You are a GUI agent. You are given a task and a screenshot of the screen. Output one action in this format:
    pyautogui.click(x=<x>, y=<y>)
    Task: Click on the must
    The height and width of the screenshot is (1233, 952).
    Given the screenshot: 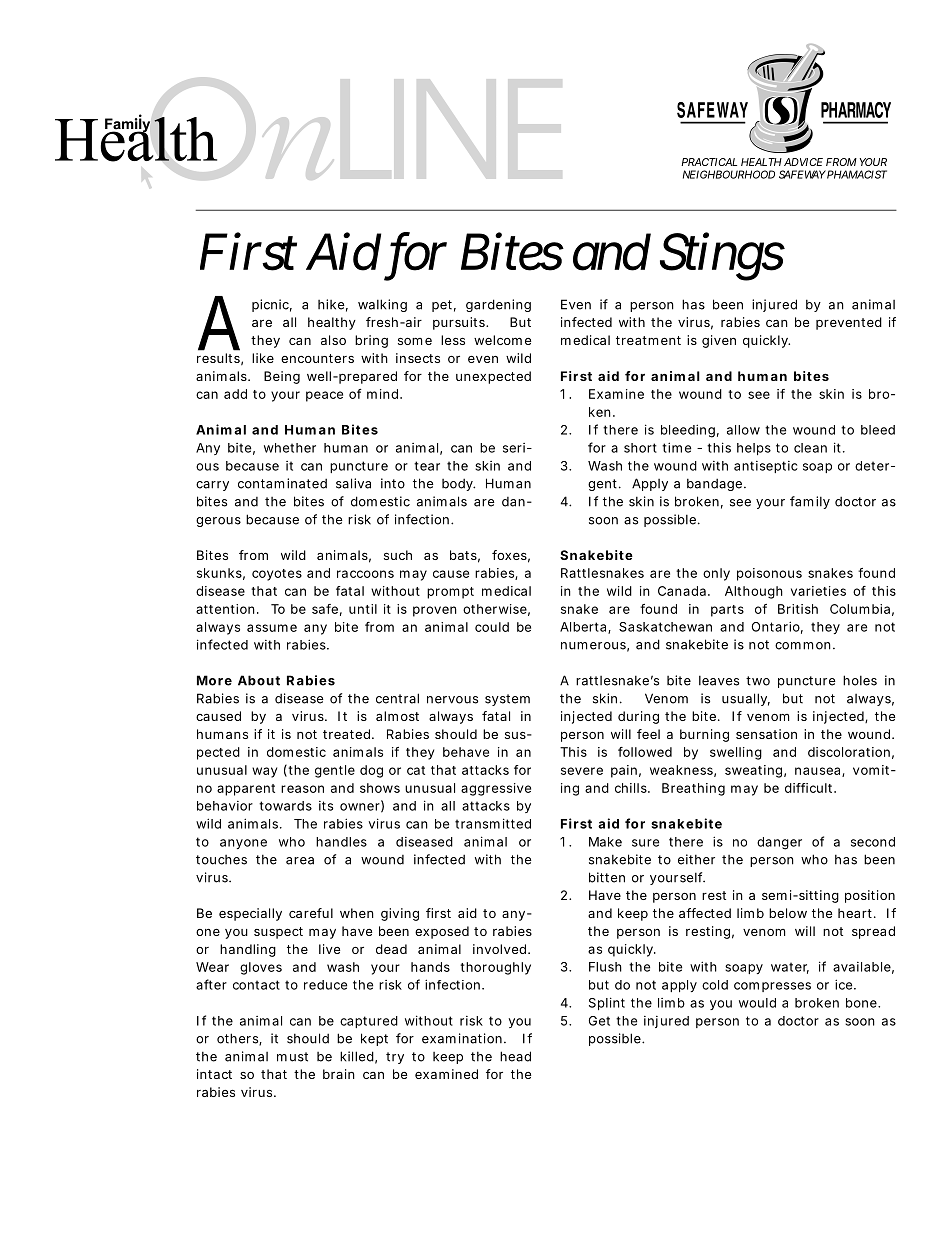 What is the action you would take?
    pyautogui.click(x=292, y=1057)
